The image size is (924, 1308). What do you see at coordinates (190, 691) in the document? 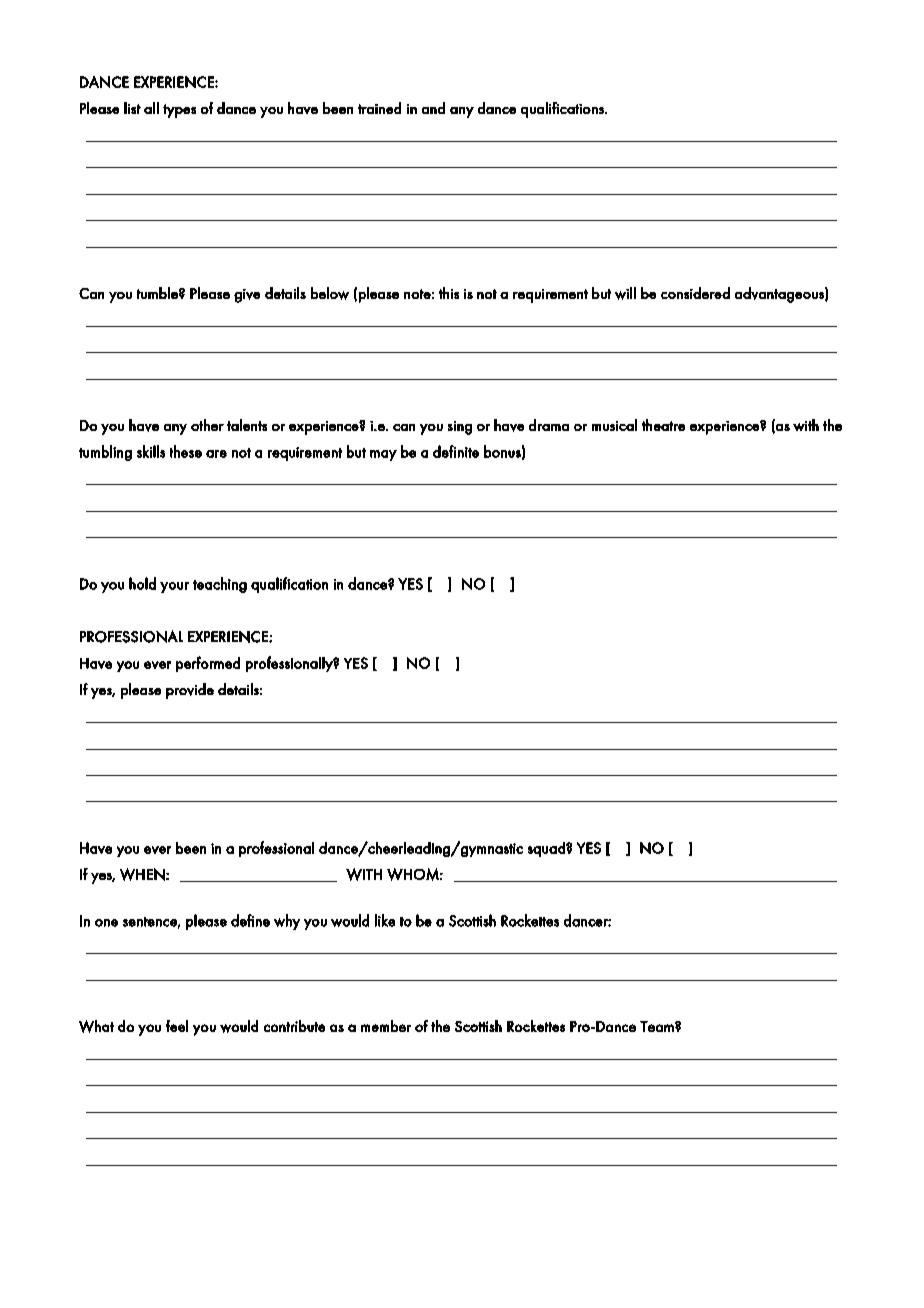
I see `provide` at bounding box center [190, 691].
